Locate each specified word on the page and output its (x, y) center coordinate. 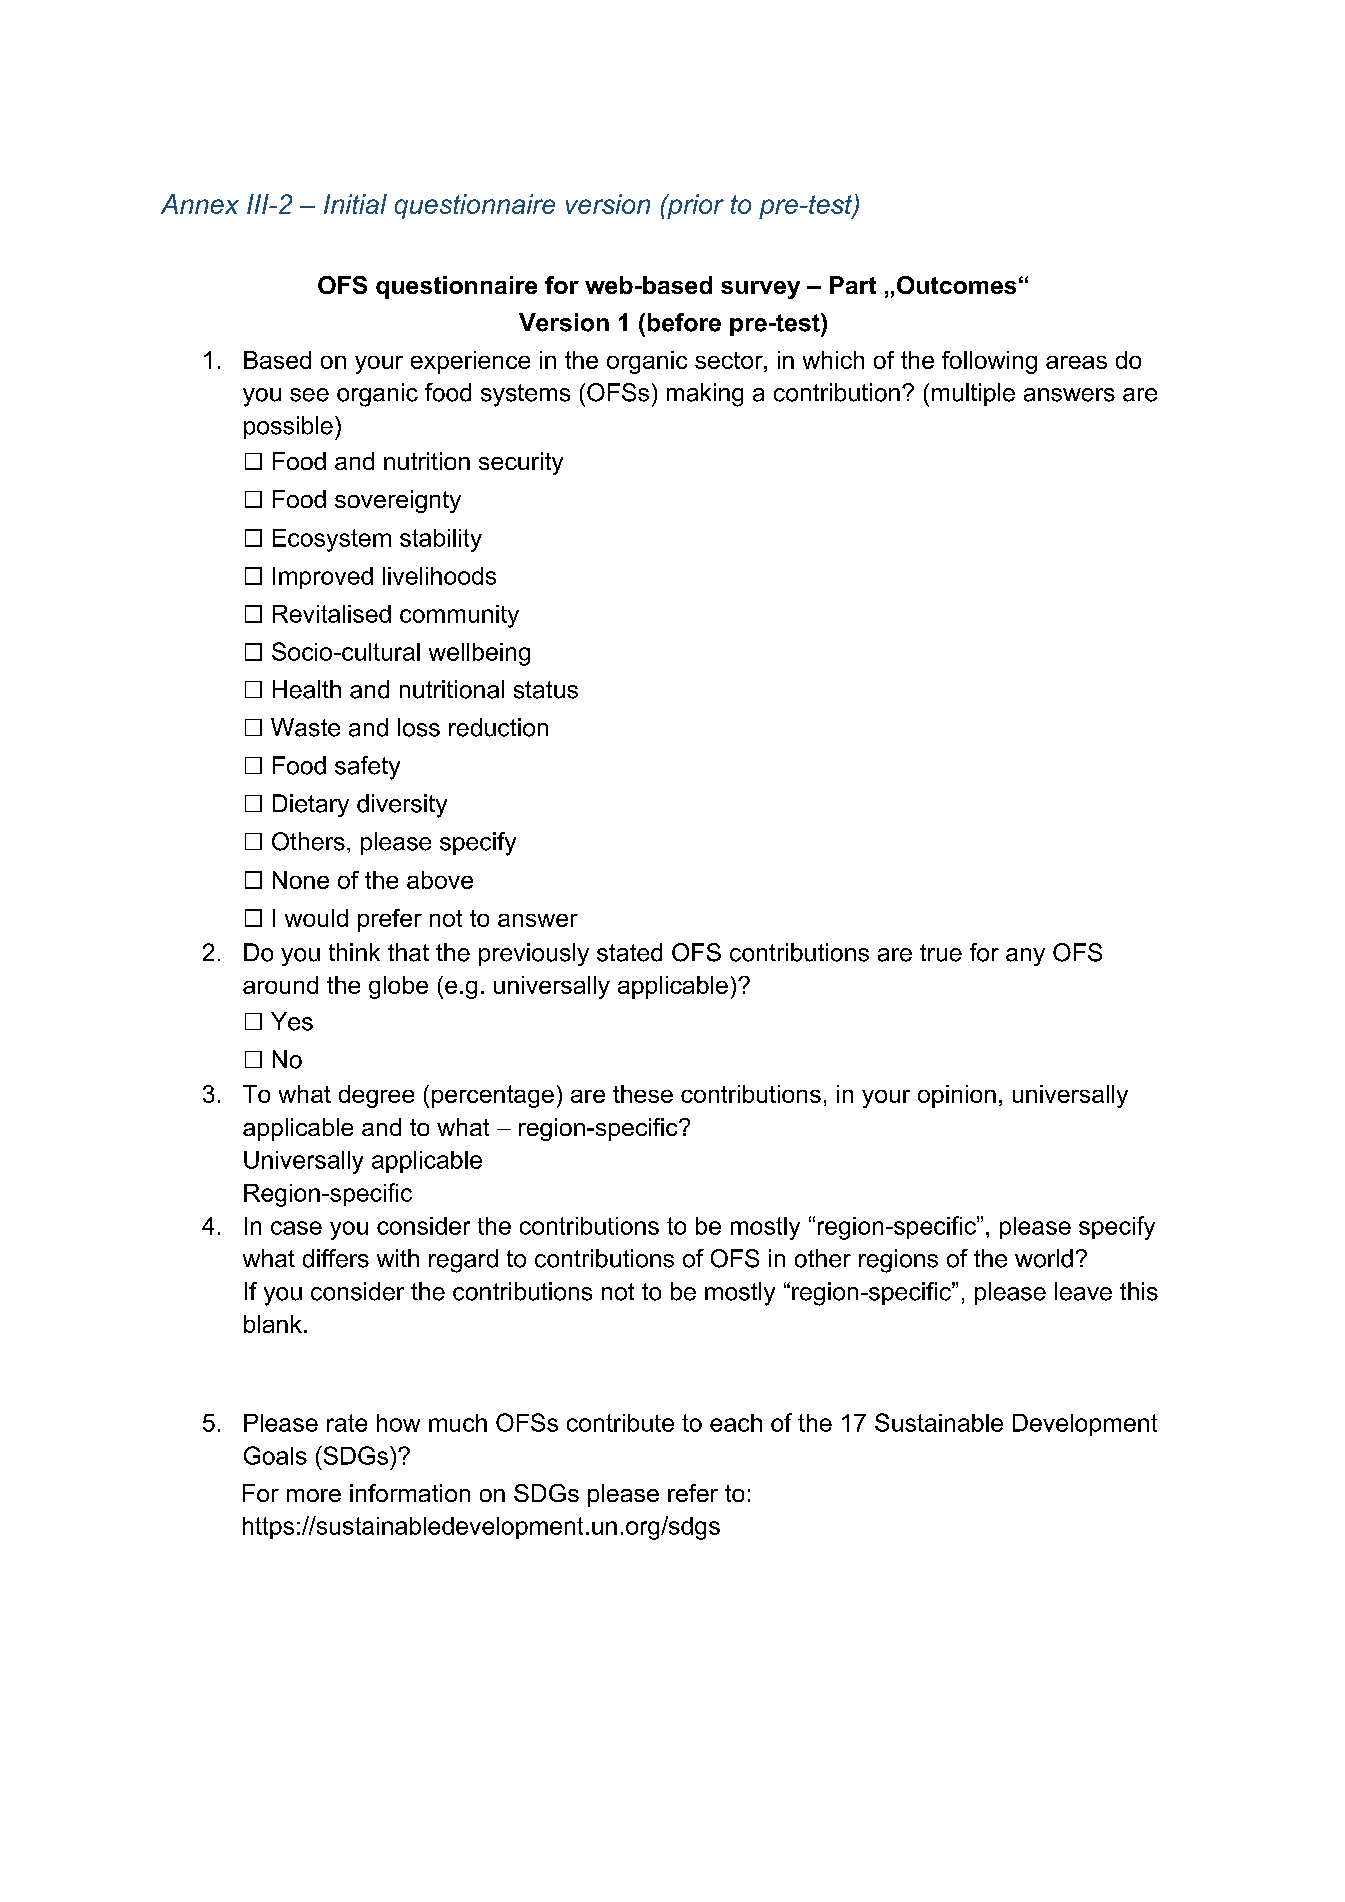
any (1025, 957)
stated (629, 952)
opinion (957, 1096)
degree (376, 1096)
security (521, 463)
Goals (275, 1455)
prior (694, 206)
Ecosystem (332, 540)
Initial (355, 204)
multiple (973, 394)
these (643, 1094)
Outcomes (956, 285)
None (301, 880)
